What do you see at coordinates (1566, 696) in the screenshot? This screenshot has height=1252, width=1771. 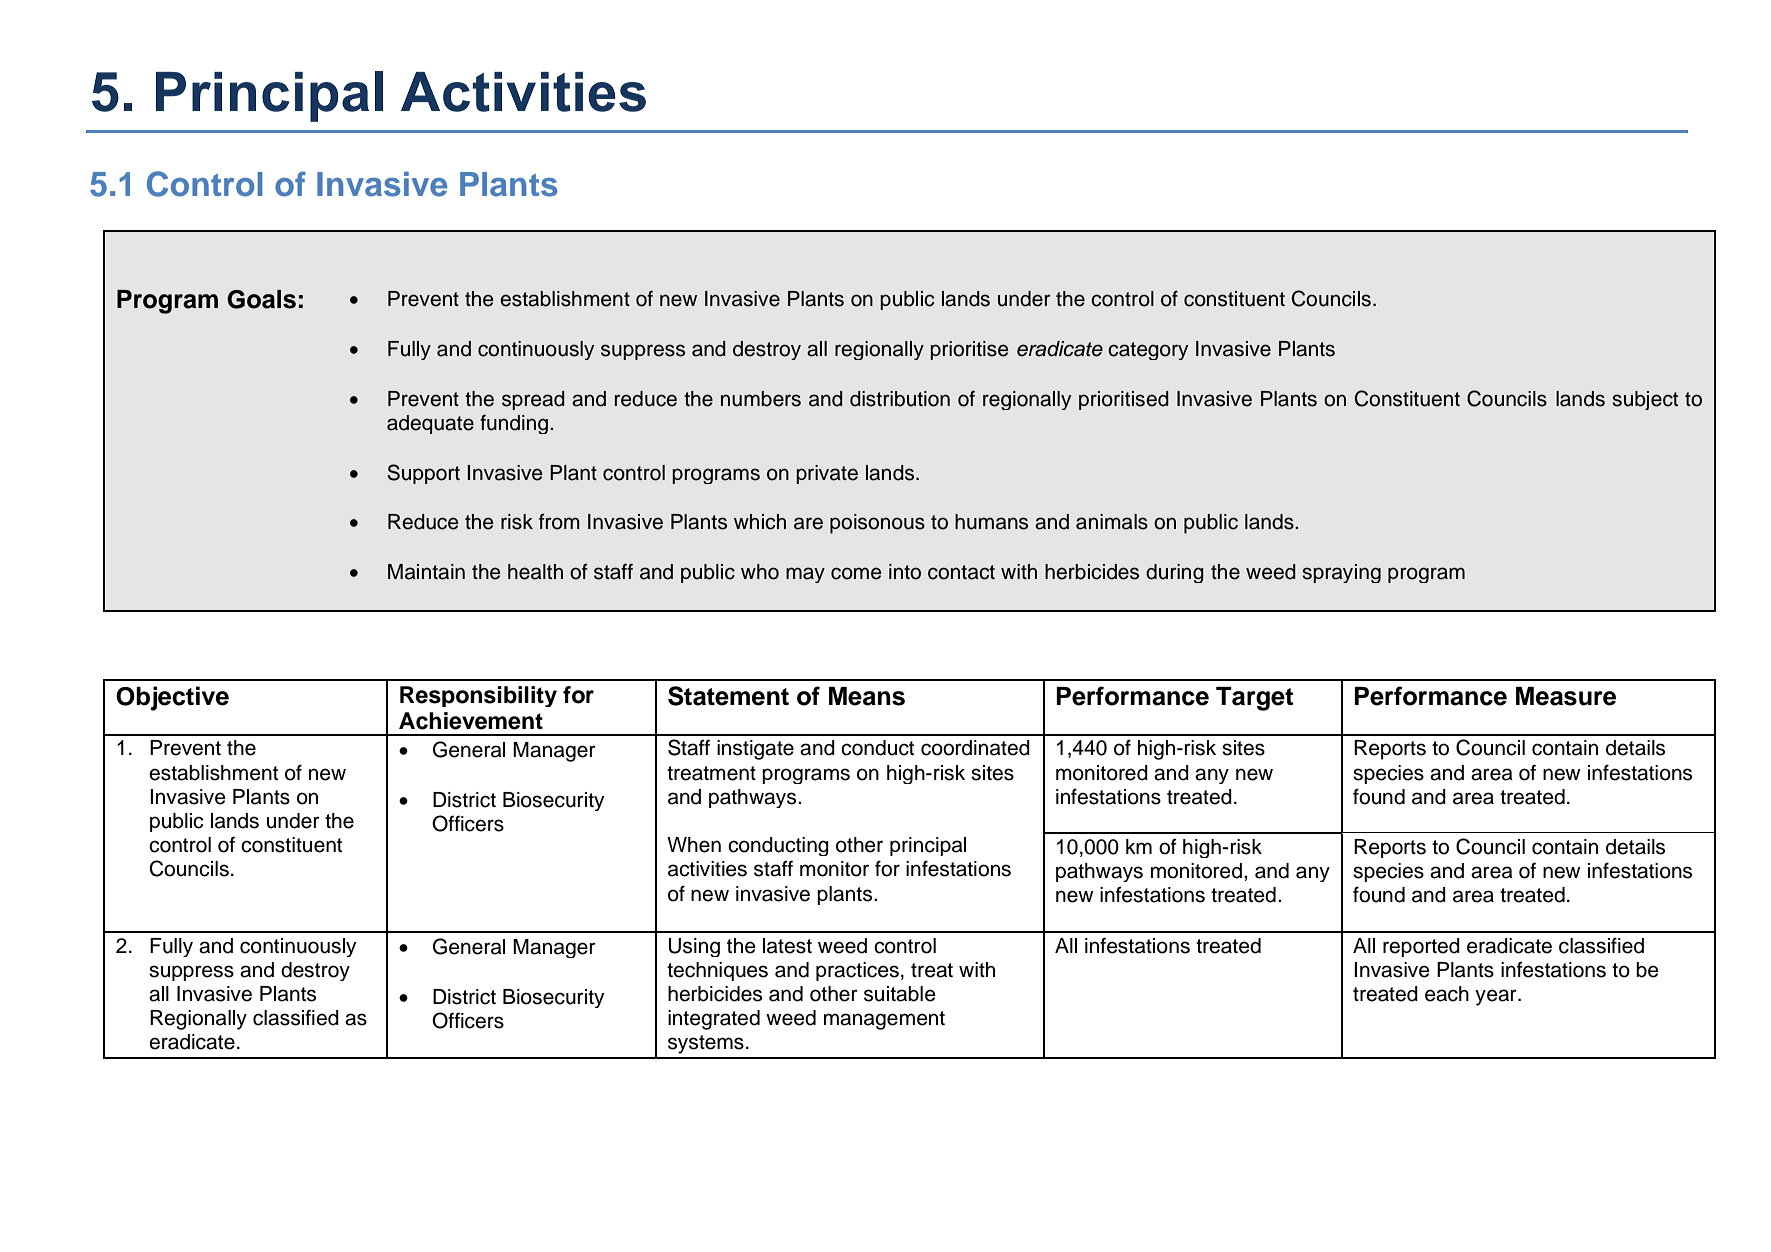 I see `Measure` at bounding box center [1566, 696].
